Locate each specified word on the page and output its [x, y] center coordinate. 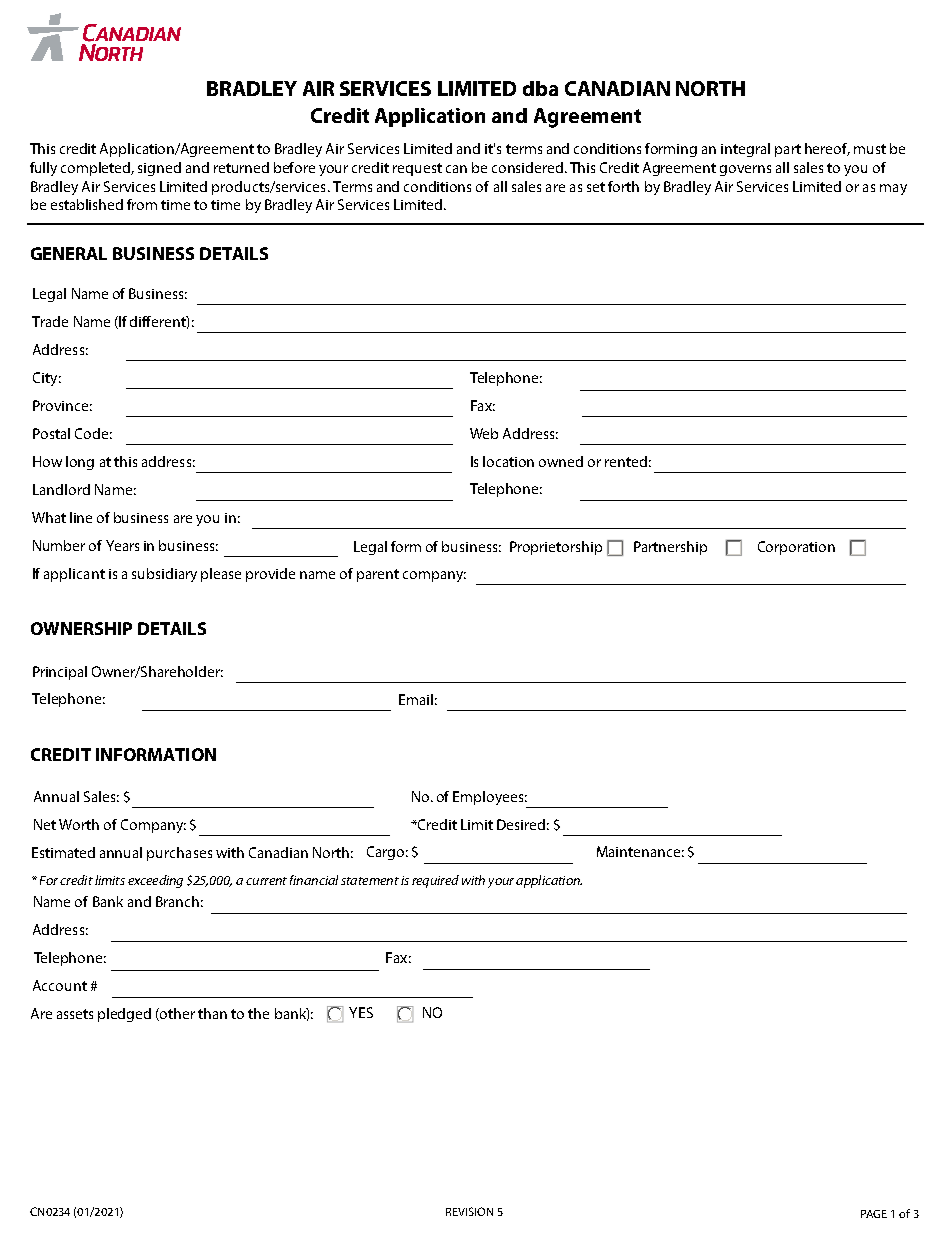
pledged [124, 1015]
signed [159, 169]
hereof [827, 149]
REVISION [469, 1211]
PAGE [874, 1214]
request [417, 169]
